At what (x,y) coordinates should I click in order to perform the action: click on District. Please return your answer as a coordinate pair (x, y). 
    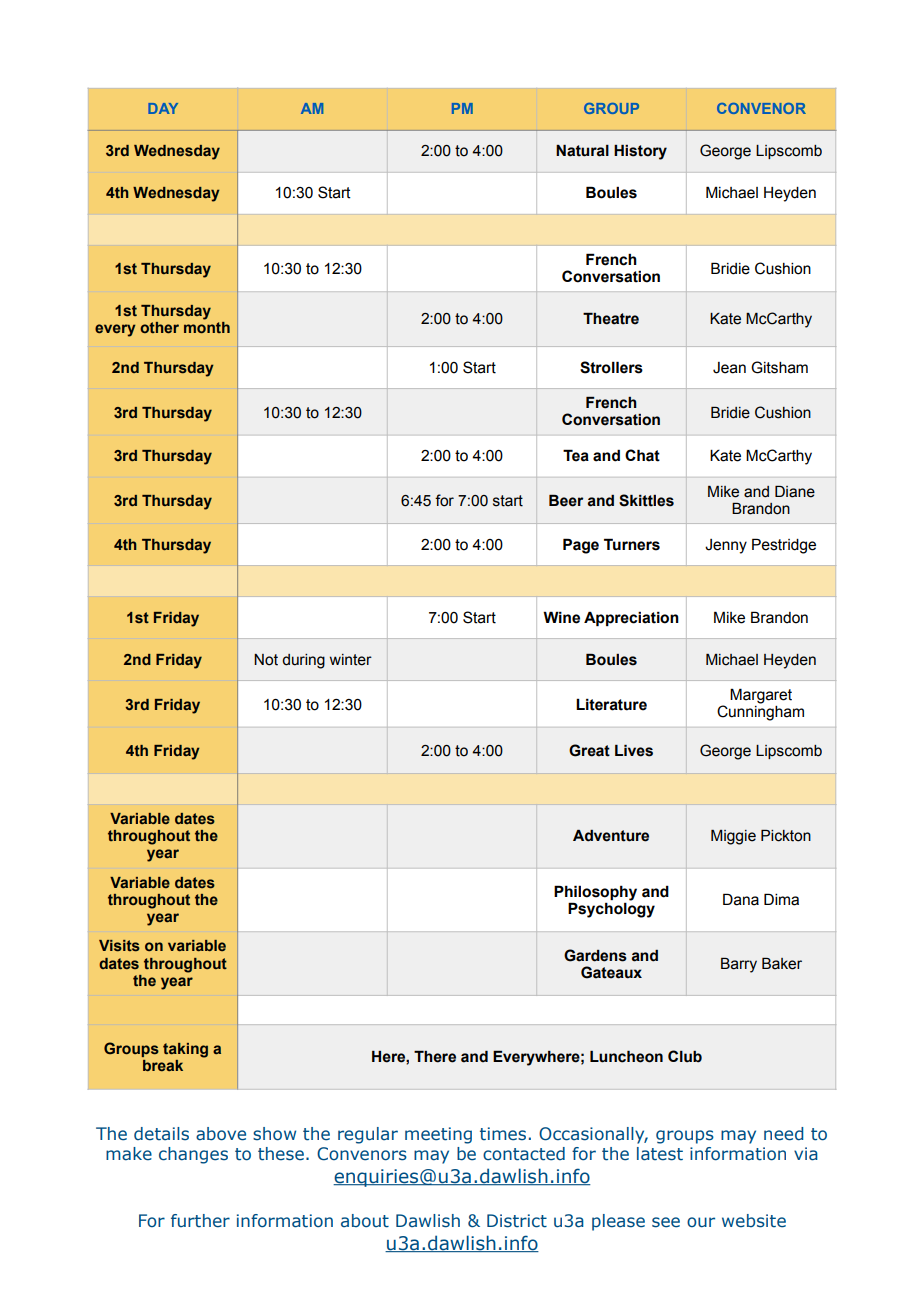
    Looking at the image, I should click on (517, 1221).
